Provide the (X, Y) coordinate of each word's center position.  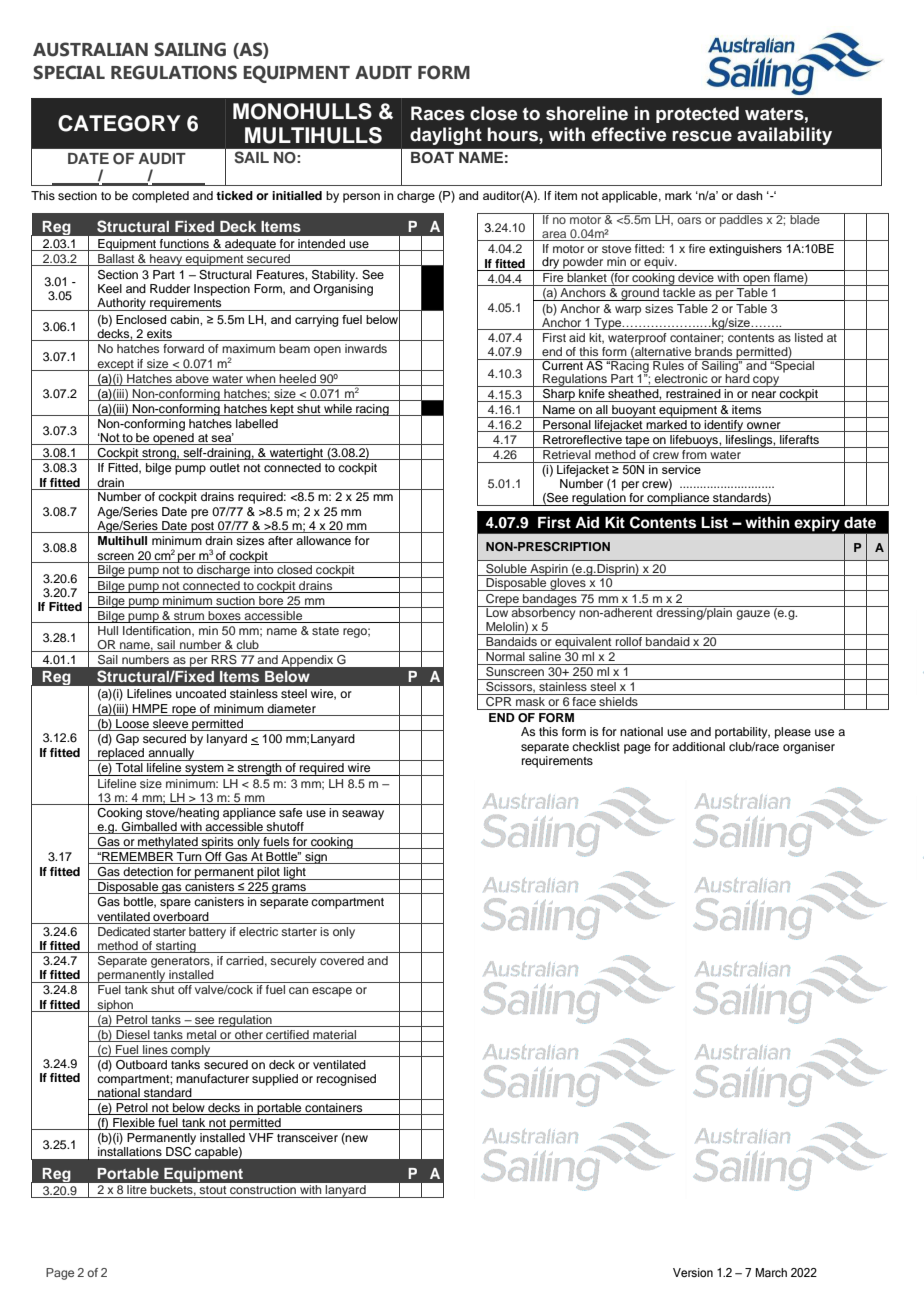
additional (698, 746)
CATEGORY (119, 123)
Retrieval (567, 453)
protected (697, 114)
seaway (363, 815)
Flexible (134, 1124)
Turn (189, 858)
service (681, 469)
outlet (225, 467)
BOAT (432, 158)
